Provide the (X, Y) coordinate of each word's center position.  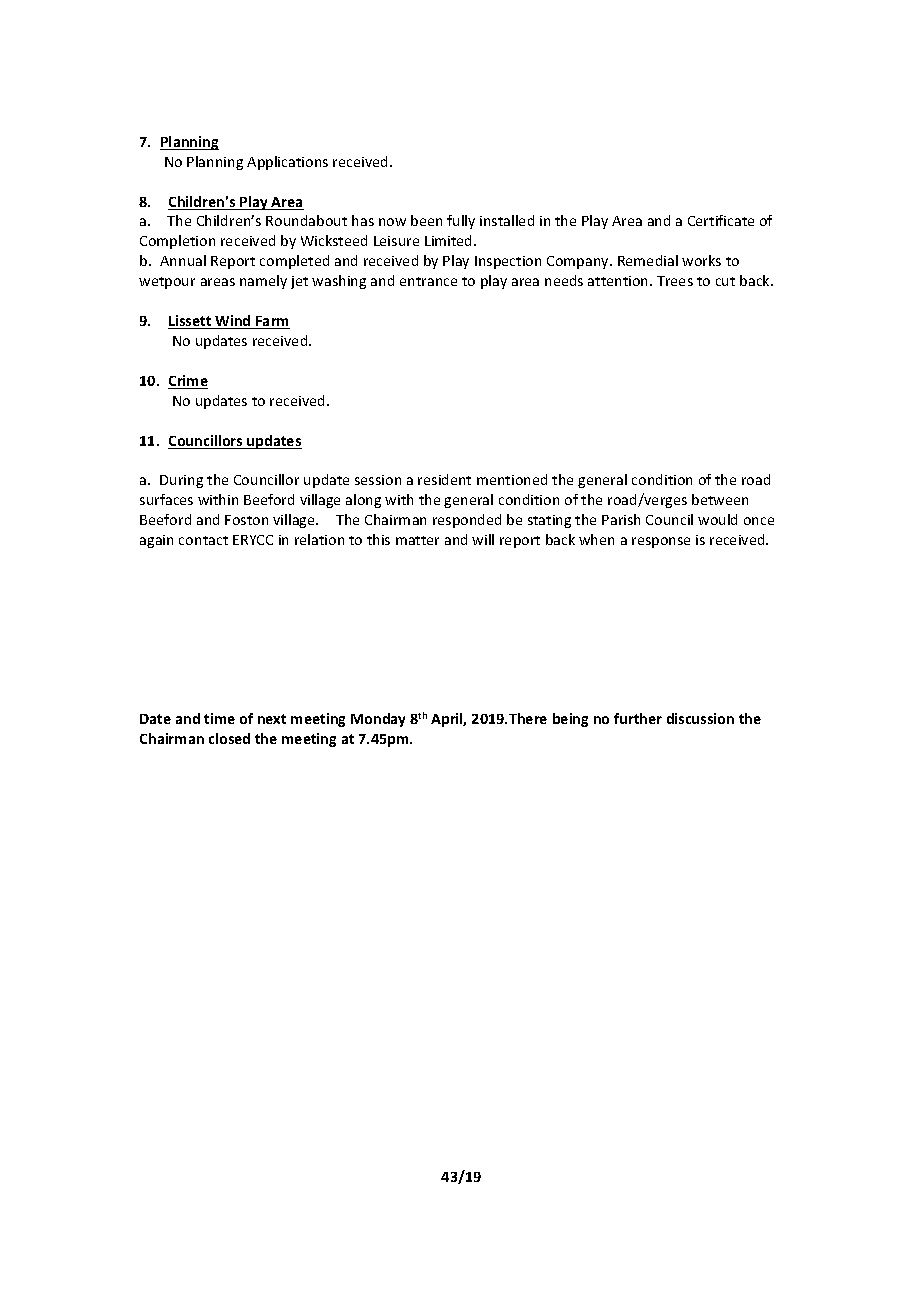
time (219, 718)
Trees (675, 281)
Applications (287, 163)
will (483, 539)
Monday (378, 720)
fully (461, 222)
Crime (188, 382)
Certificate (721, 220)
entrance (428, 281)
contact (203, 540)
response (661, 542)
